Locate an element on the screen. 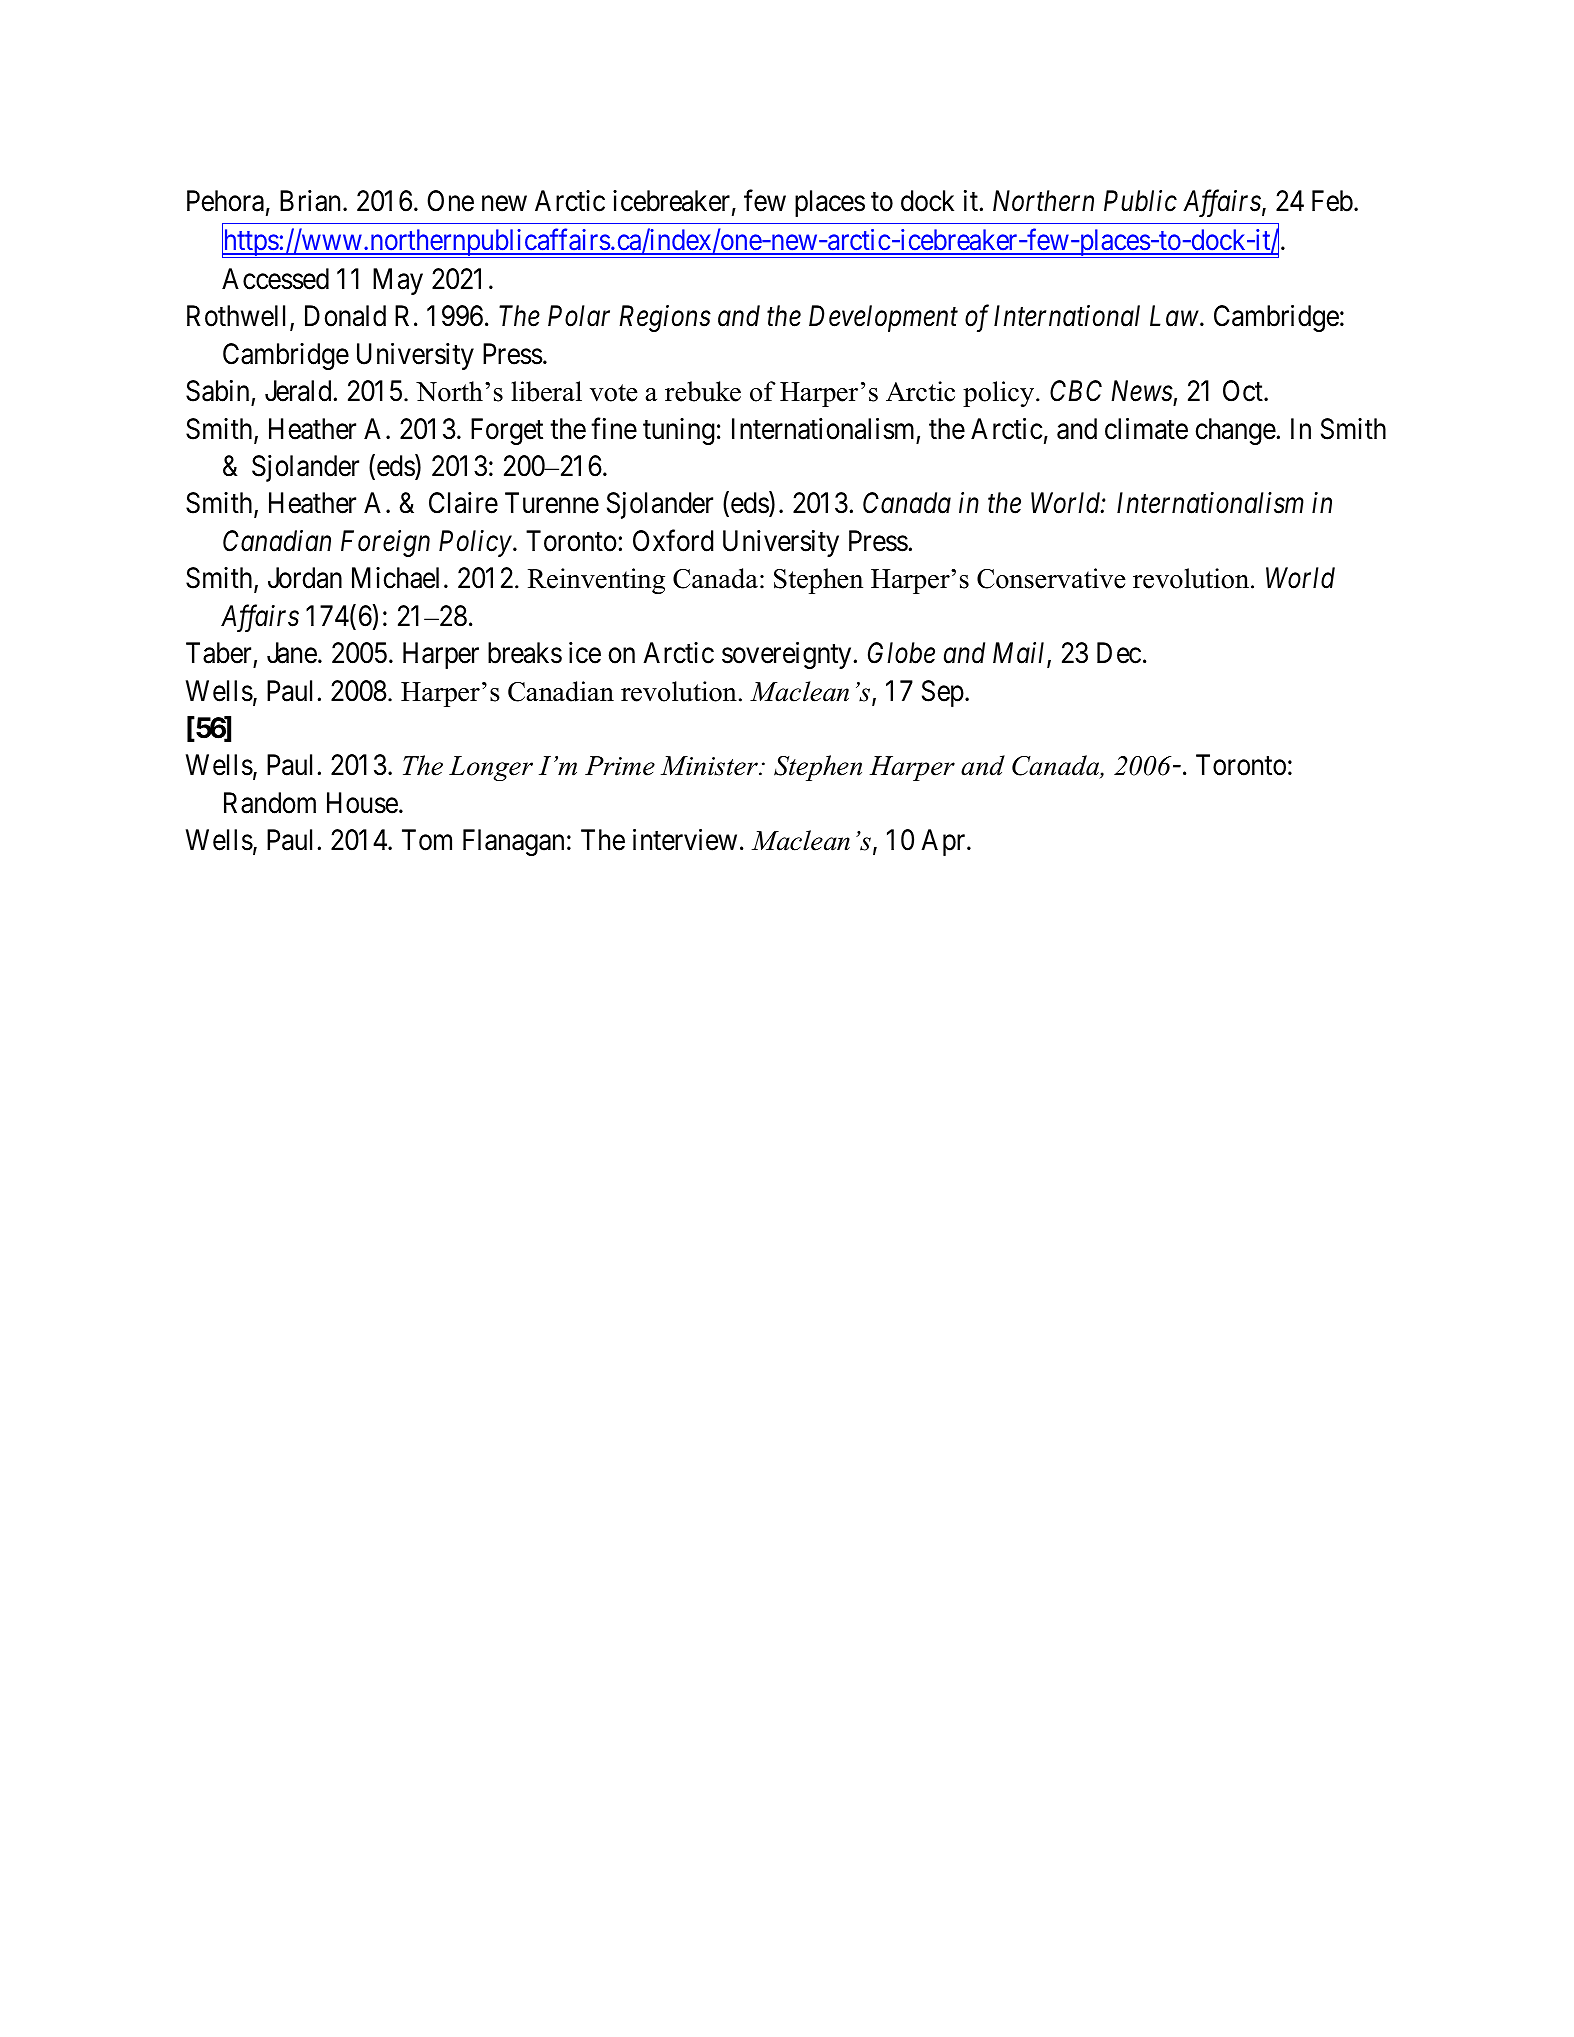 The width and height of the screenshot is (1574, 2037). House is located at coordinates (362, 803).
